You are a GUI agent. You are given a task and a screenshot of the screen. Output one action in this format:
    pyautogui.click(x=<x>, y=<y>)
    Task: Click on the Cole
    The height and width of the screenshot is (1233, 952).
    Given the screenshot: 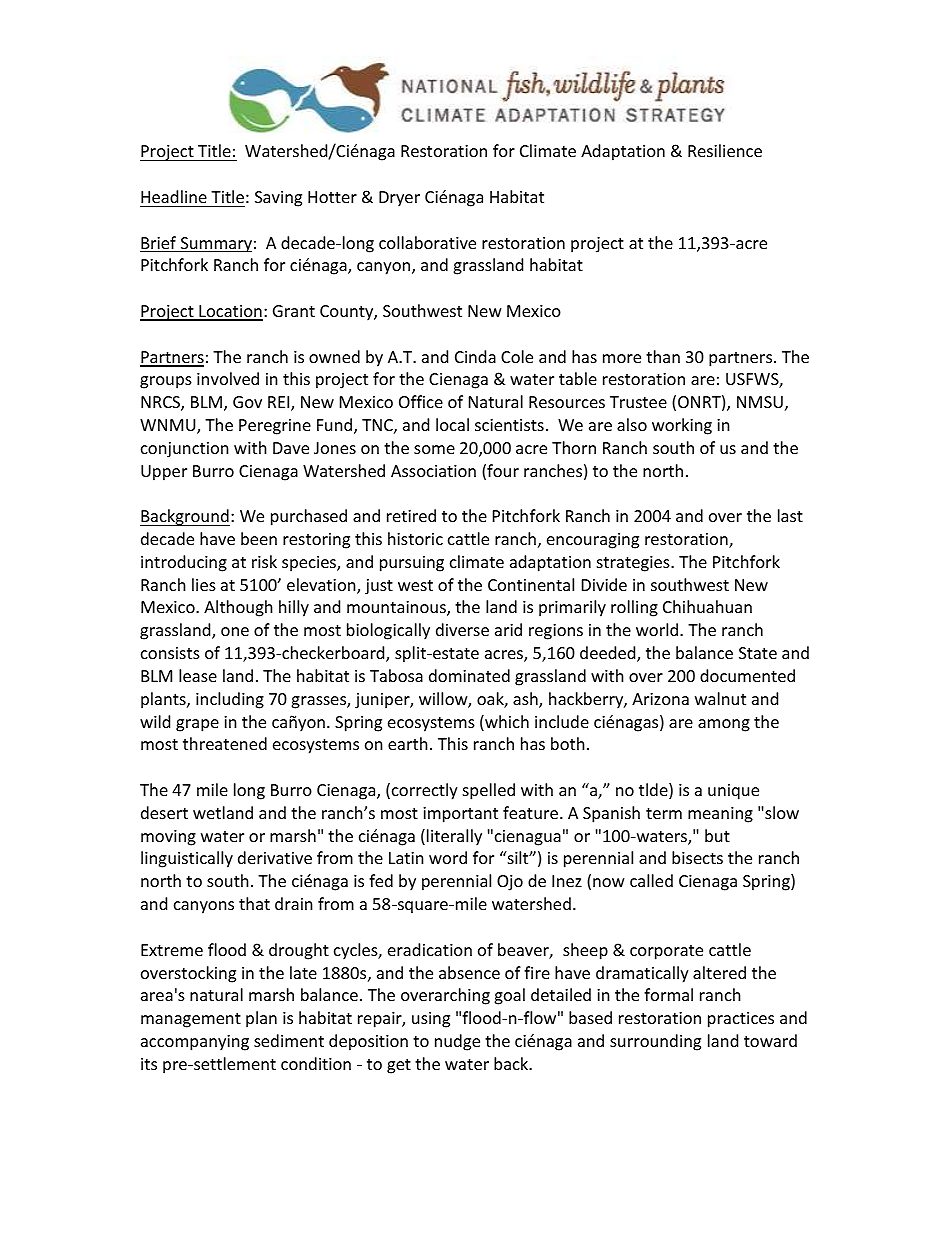 What is the action you would take?
    pyautogui.click(x=517, y=356)
